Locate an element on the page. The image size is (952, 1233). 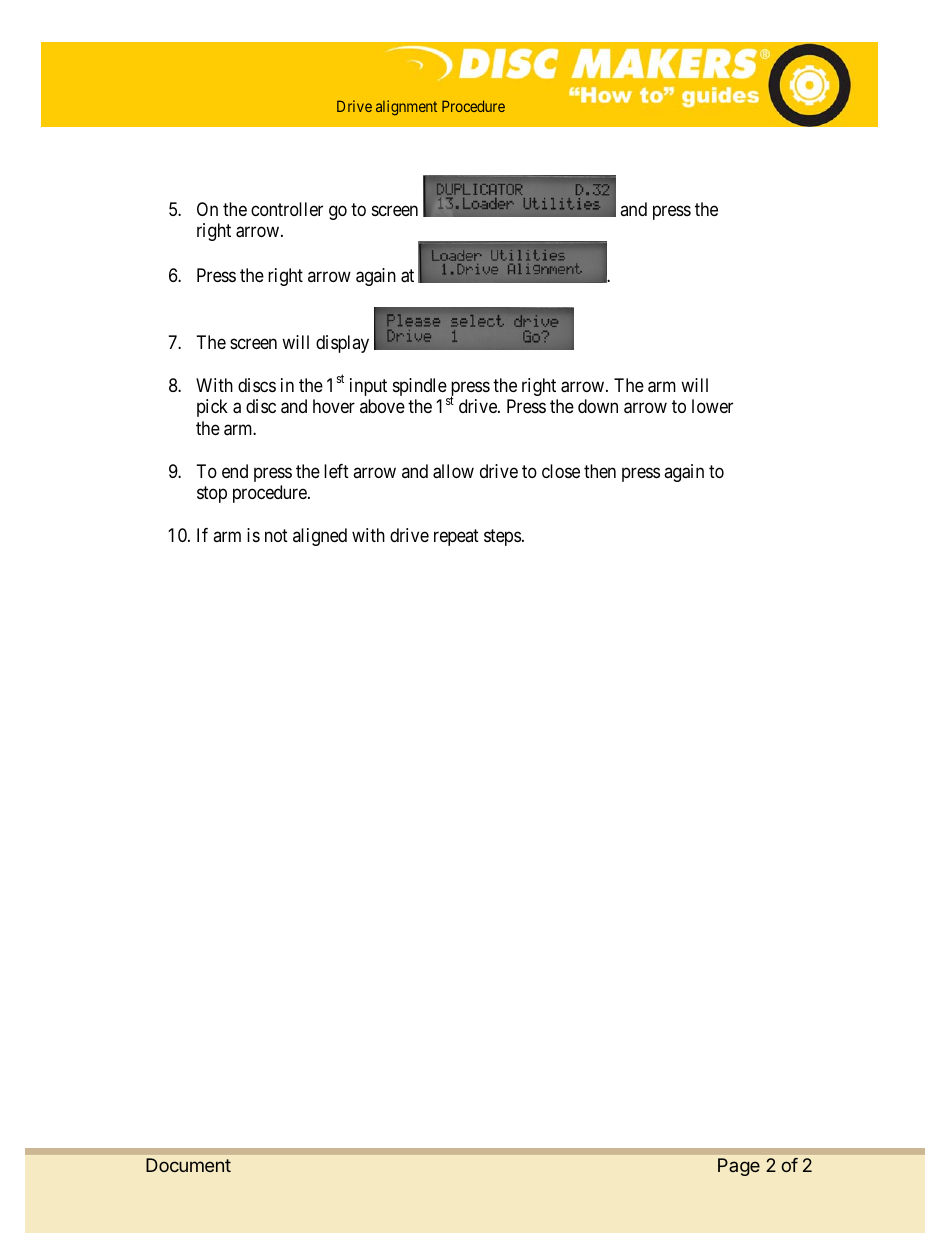
alignment is located at coordinates (406, 107).
